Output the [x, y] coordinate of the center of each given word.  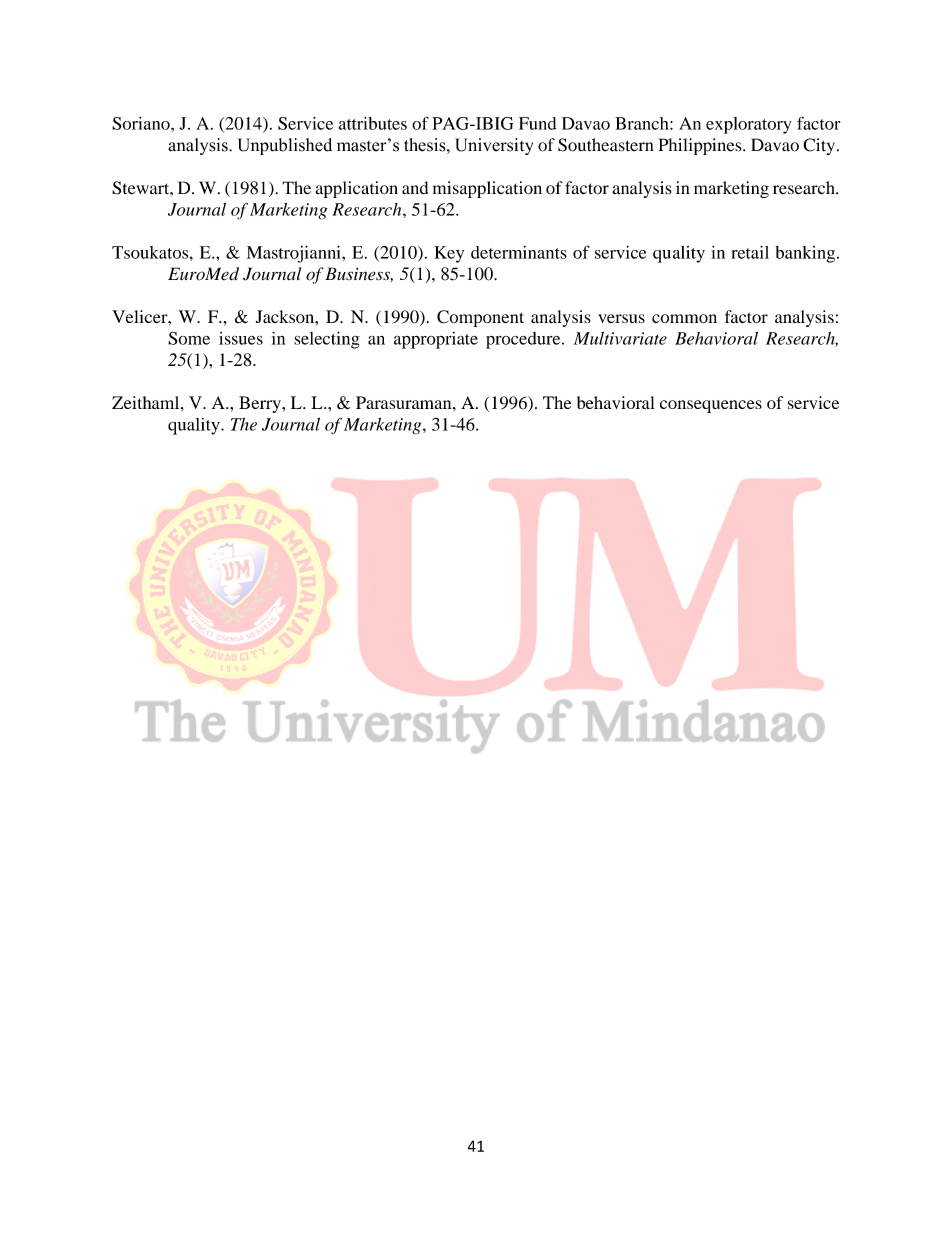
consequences [711, 406]
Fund [537, 123]
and [415, 188]
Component [480, 318]
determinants [519, 252]
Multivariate [620, 338]
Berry [261, 404]
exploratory [748, 125]
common [684, 319]
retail [750, 252]
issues [241, 338]
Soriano [142, 123]
